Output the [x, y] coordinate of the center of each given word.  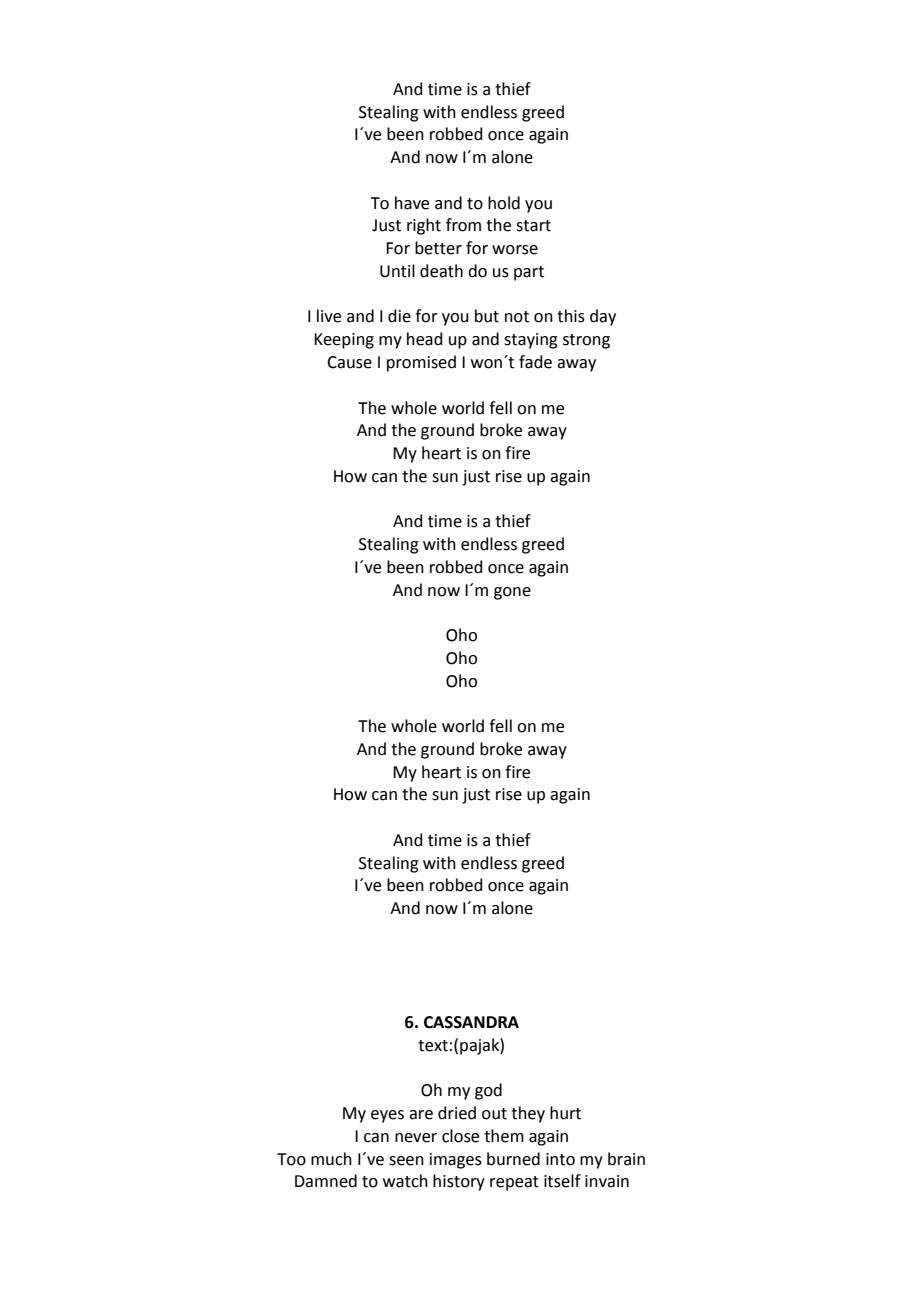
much [331, 1159]
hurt [565, 1113]
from [463, 225]
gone [512, 593]
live [329, 316]
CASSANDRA [471, 1022]
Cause [349, 362]
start [533, 226]
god [488, 1091]
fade [535, 362]
